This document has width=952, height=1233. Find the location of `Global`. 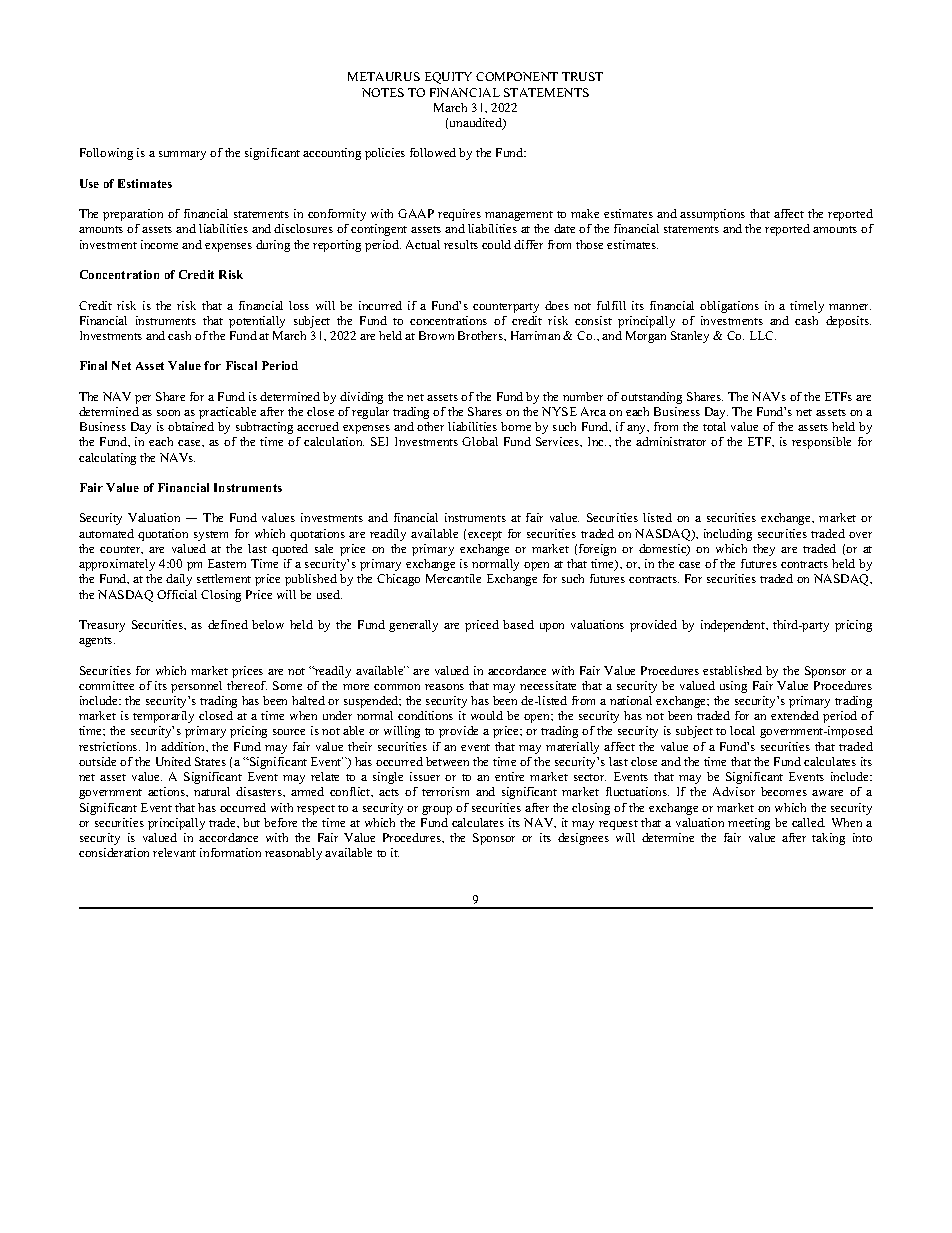

Global is located at coordinates (480, 441).
